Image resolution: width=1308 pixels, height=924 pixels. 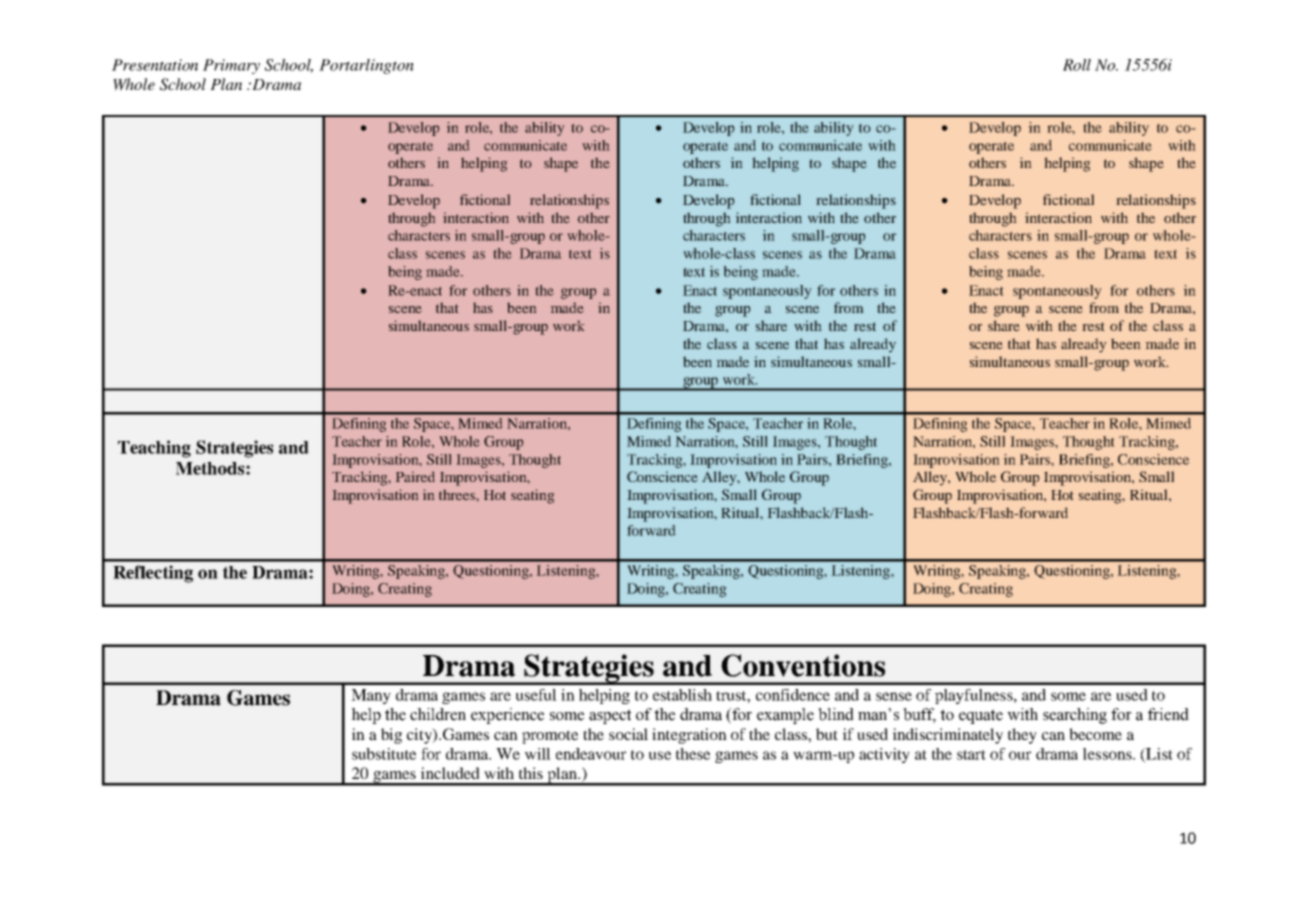 What do you see at coordinates (415, 476) in the screenshot?
I see `Paired` at bounding box center [415, 476].
